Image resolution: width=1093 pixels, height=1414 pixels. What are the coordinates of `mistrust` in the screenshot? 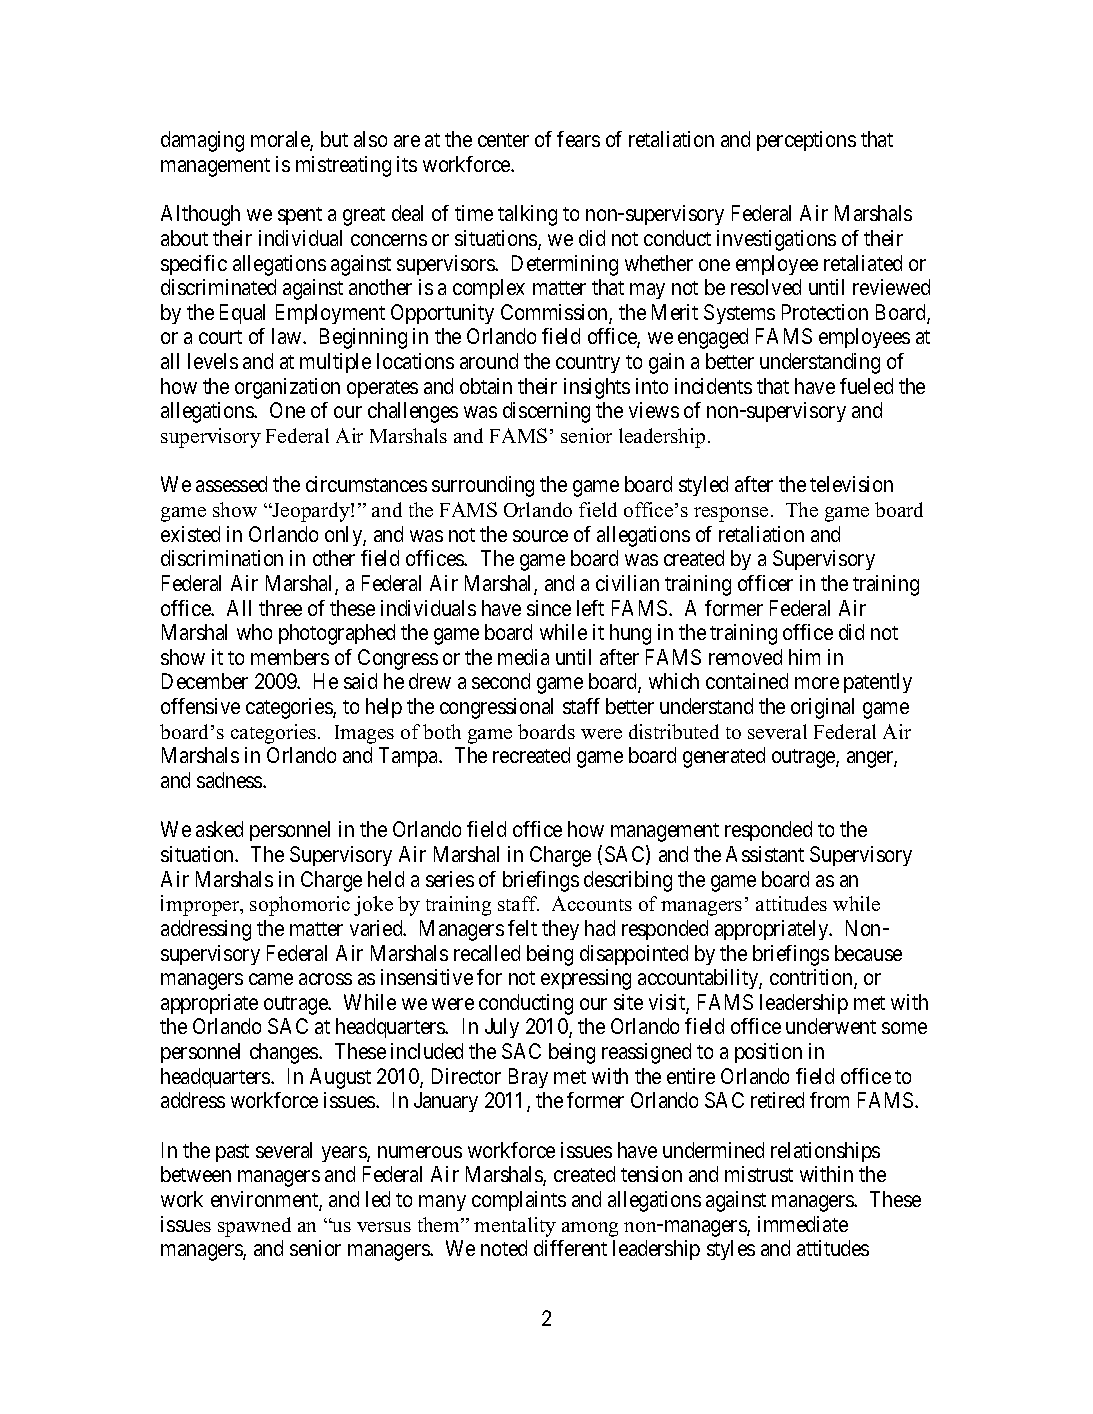 It's located at (759, 1174).
